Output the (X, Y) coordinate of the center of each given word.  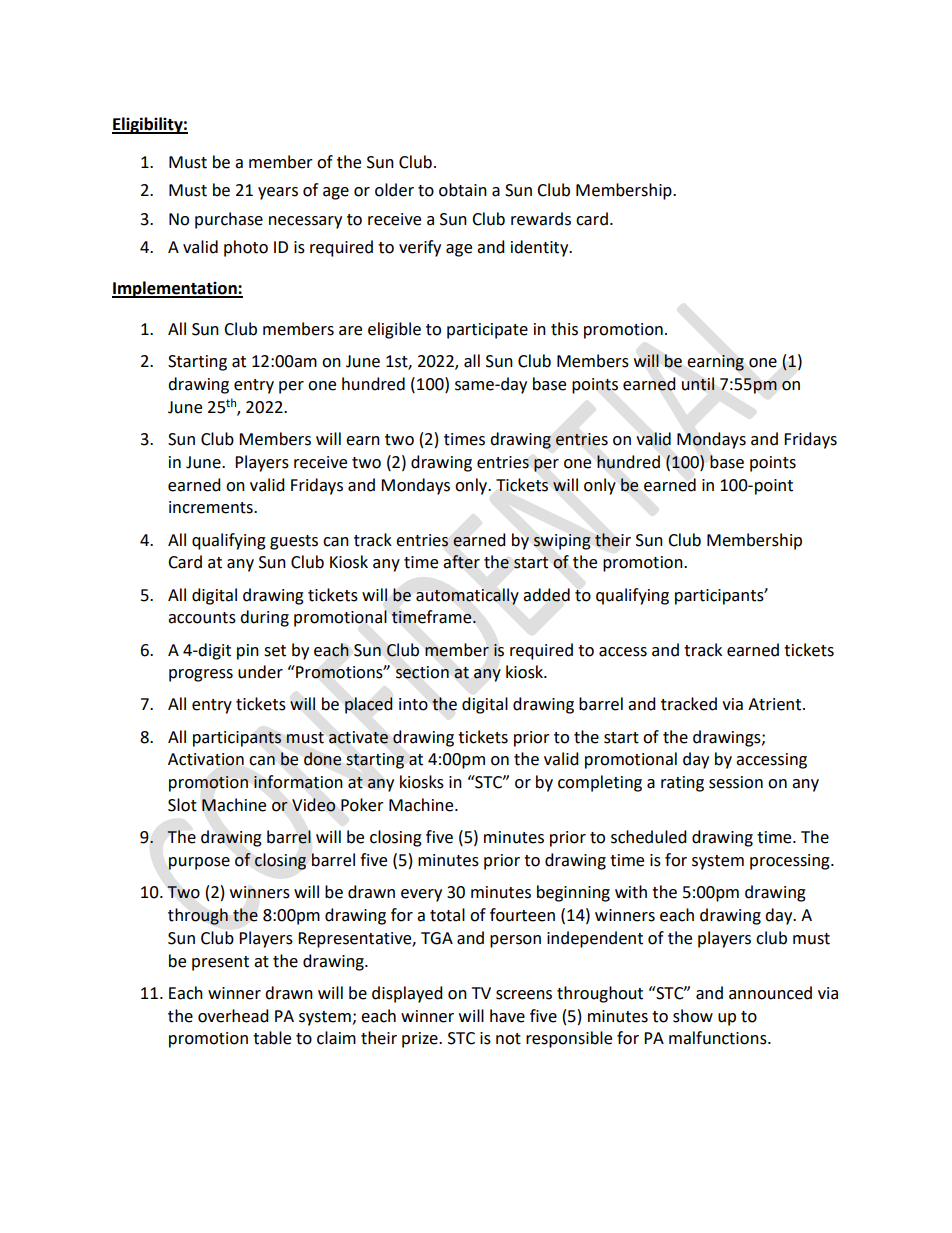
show (693, 1016)
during (264, 618)
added (546, 595)
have (507, 1016)
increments (212, 507)
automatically (467, 596)
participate (487, 331)
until (698, 384)
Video (314, 805)
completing (600, 783)
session (736, 782)
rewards (541, 219)
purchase (229, 220)
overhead (233, 1016)
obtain (463, 190)
